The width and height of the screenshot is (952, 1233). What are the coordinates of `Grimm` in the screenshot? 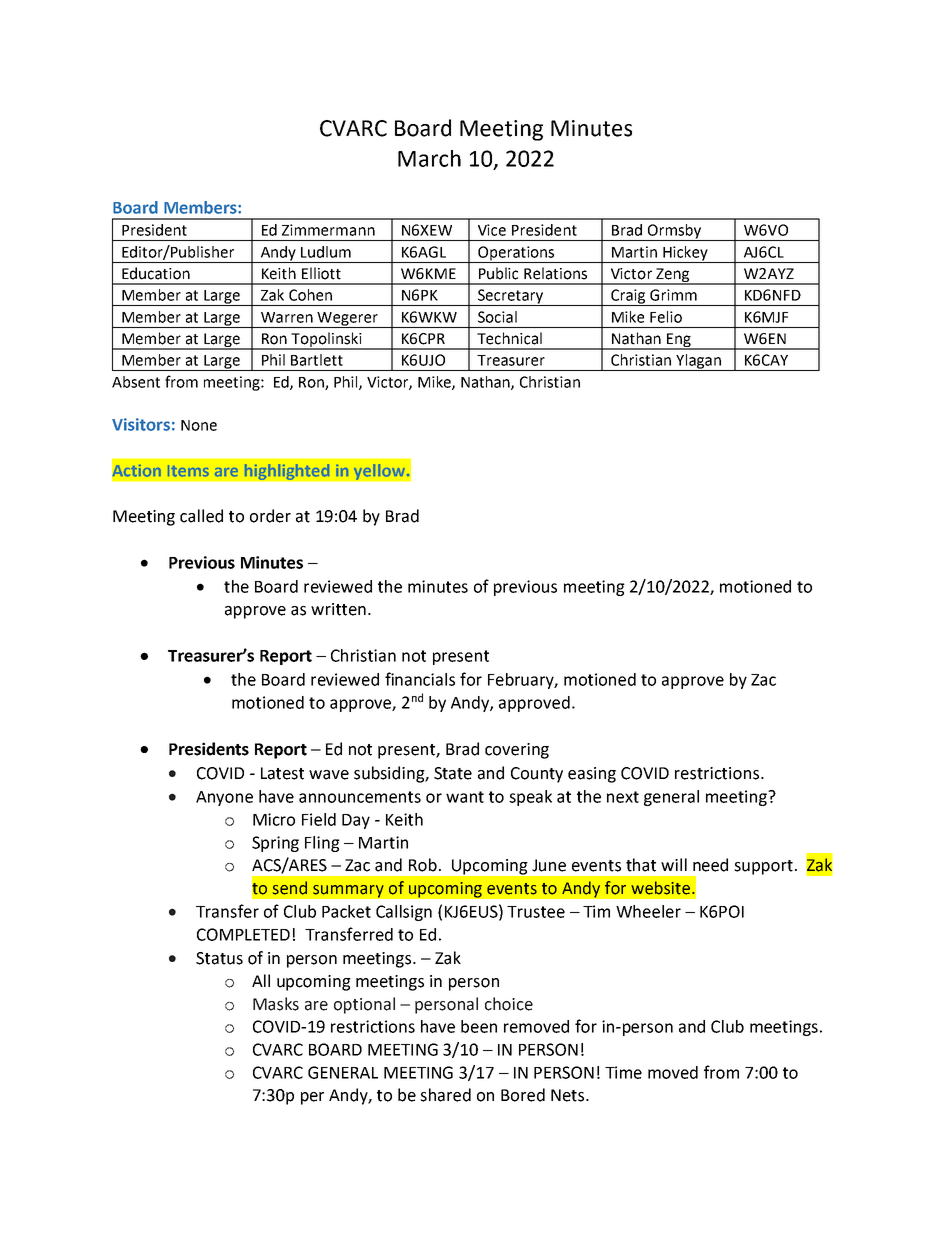 It's located at (673, 295).
